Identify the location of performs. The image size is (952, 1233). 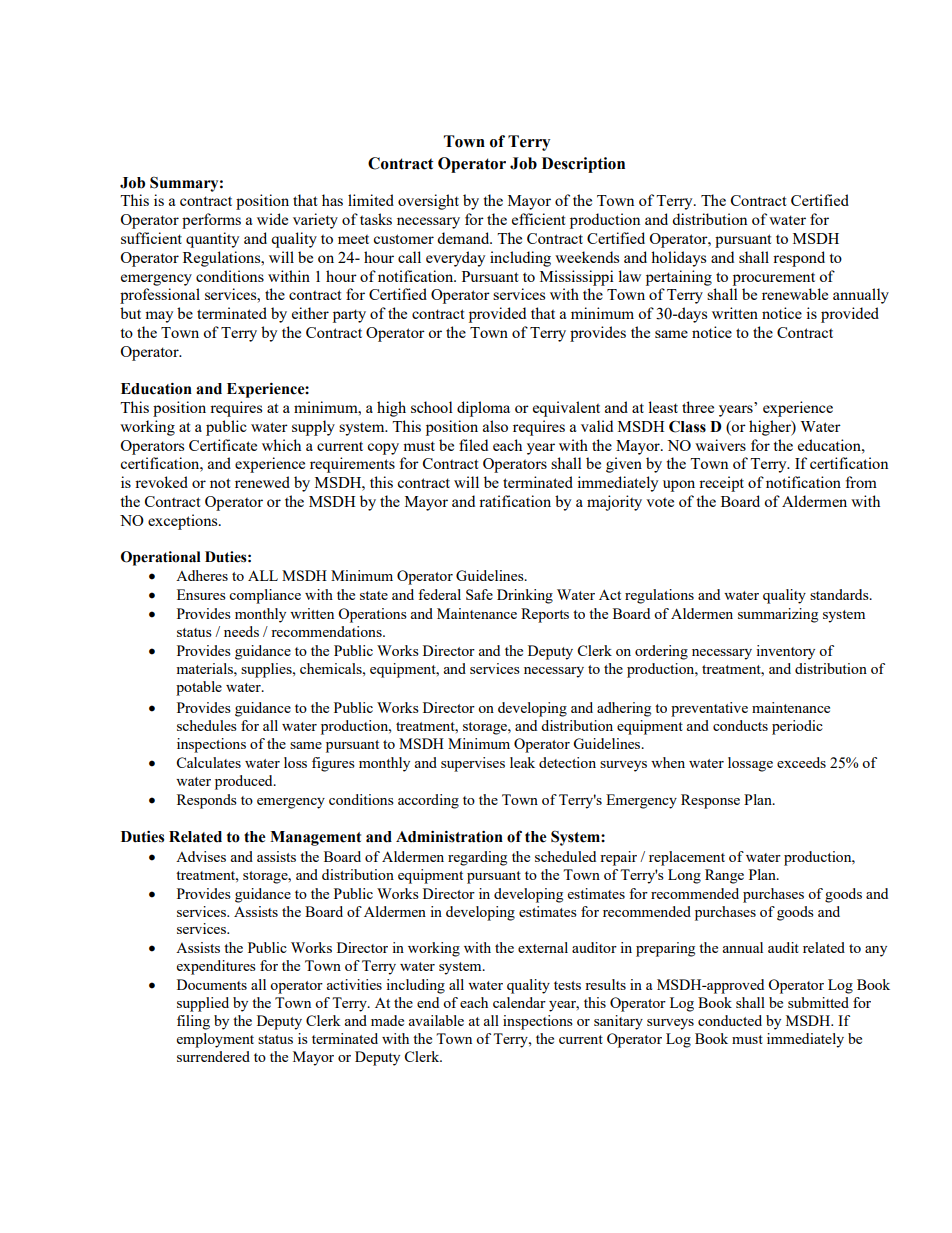
(211, 221).
